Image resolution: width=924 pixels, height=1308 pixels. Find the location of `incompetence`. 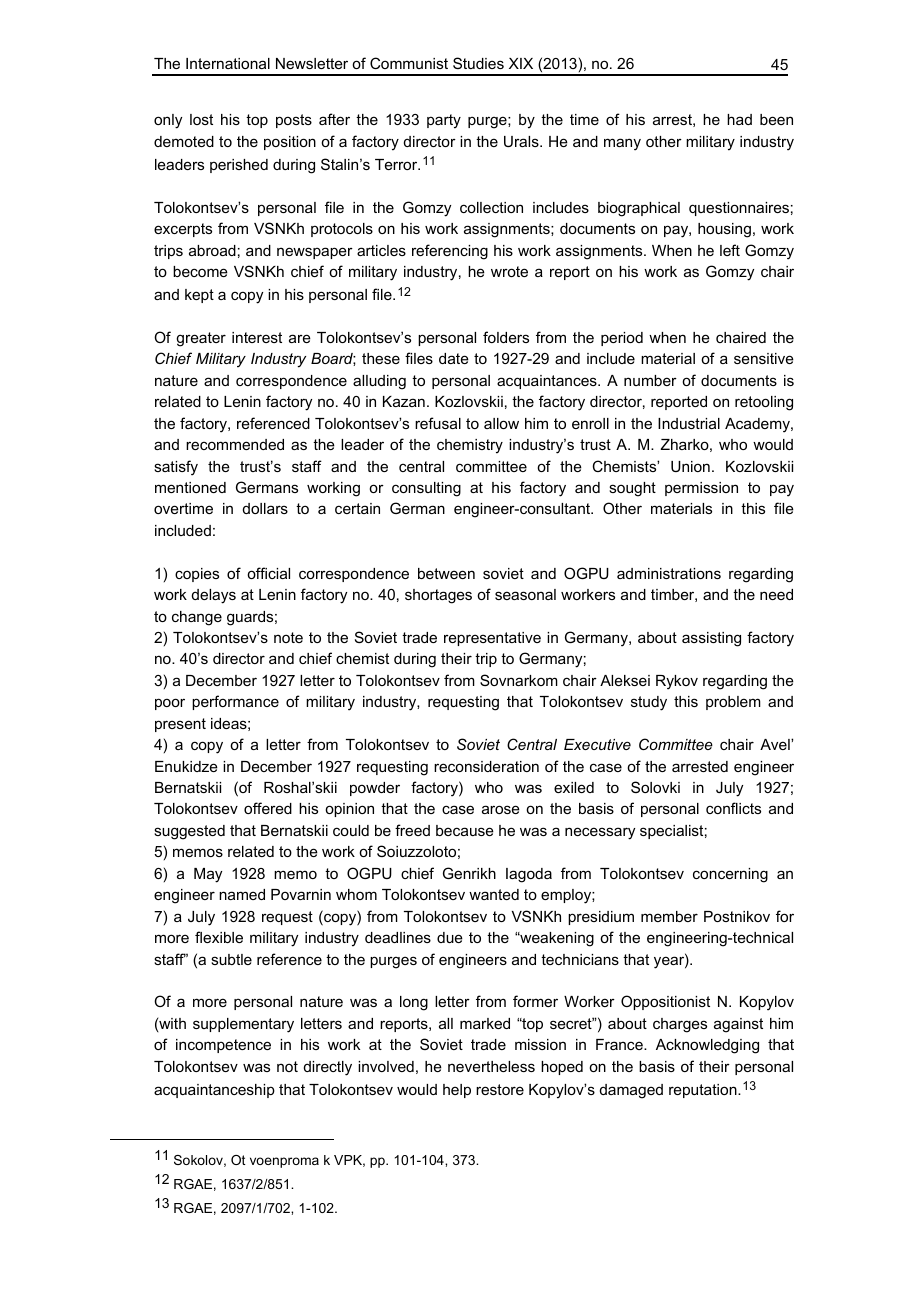

incompetence is located at coordinates (223, 1046).
